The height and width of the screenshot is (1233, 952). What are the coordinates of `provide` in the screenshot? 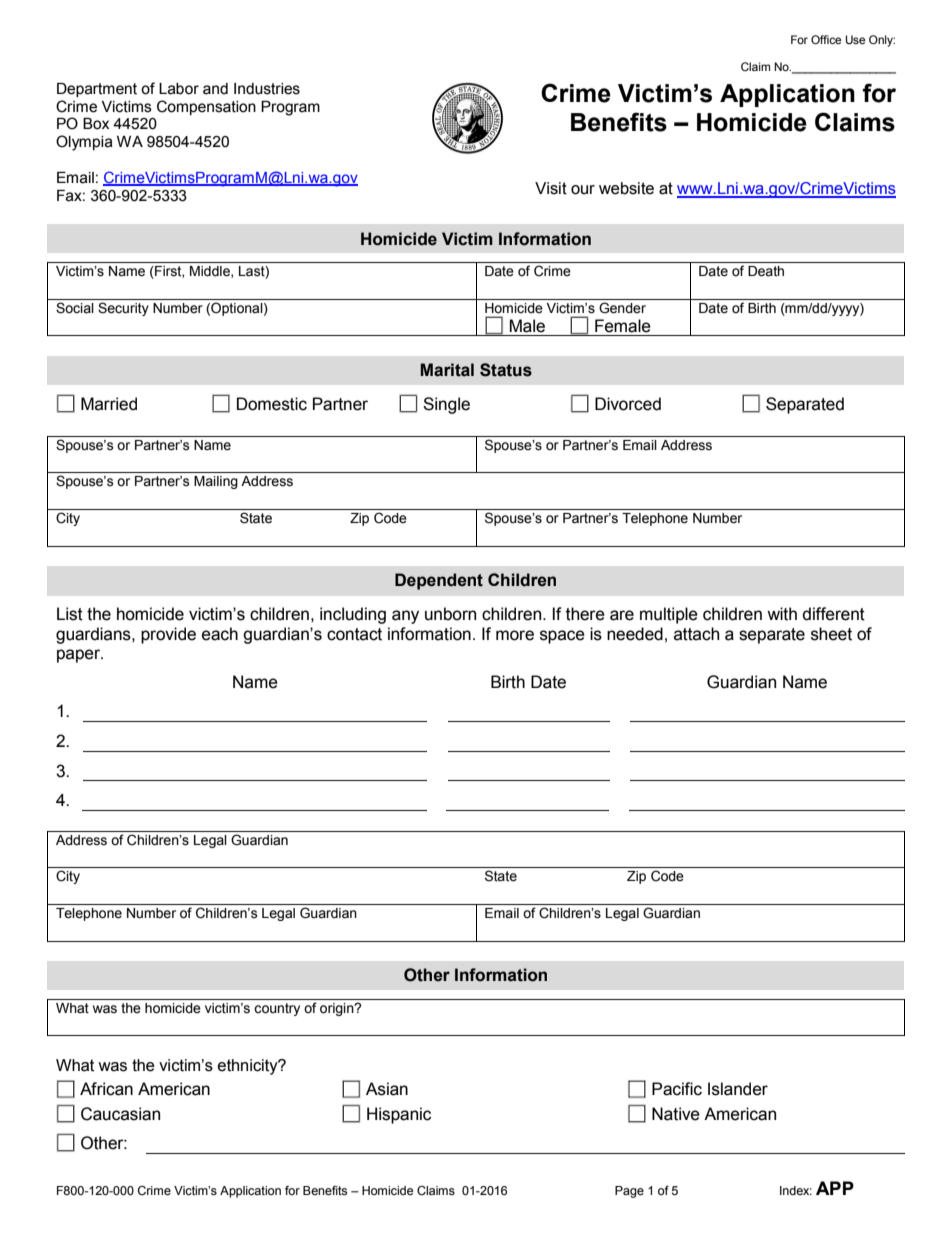 It's located at (168, 635).
